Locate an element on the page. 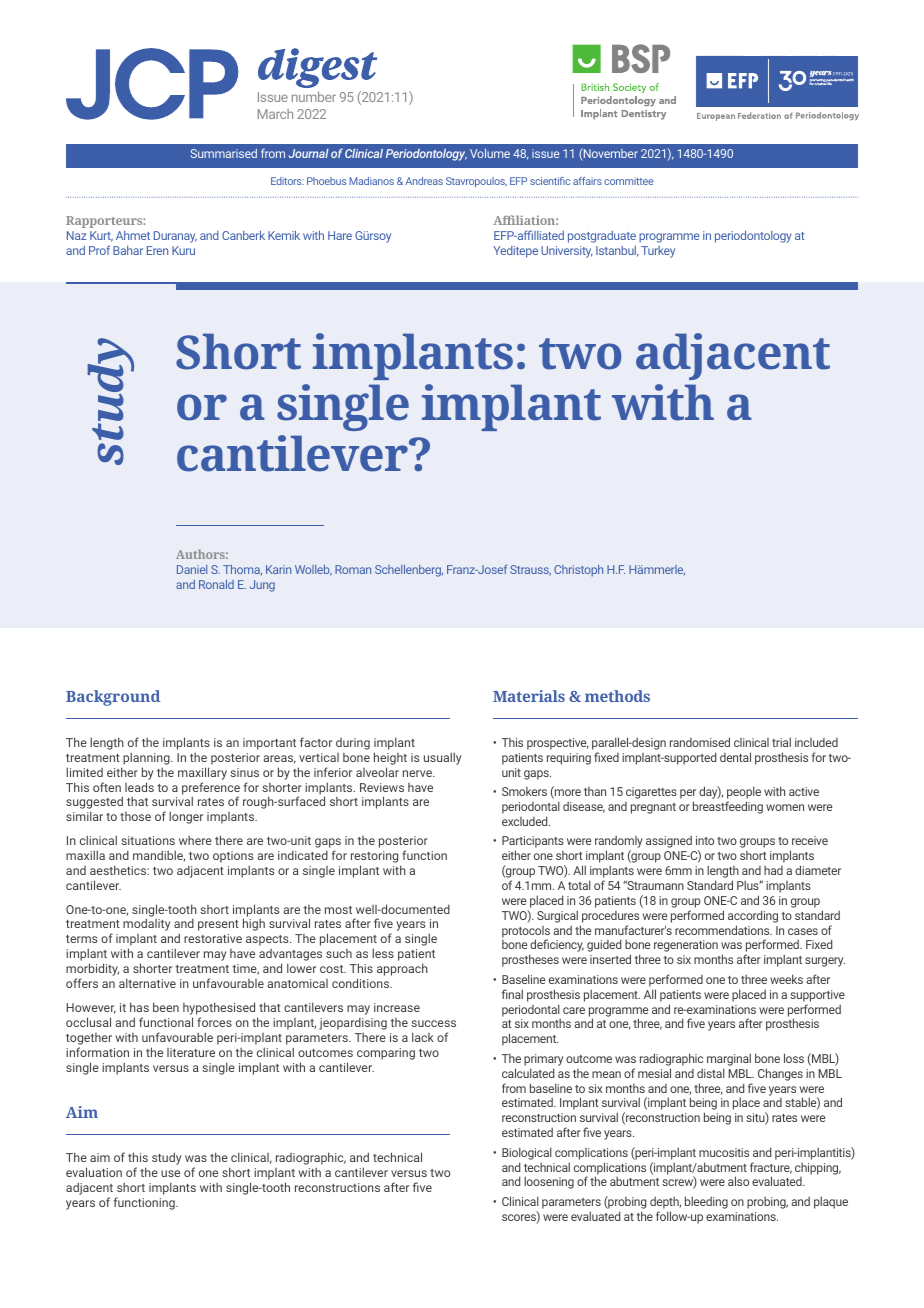  approach is located at coordinates (402, 969).
